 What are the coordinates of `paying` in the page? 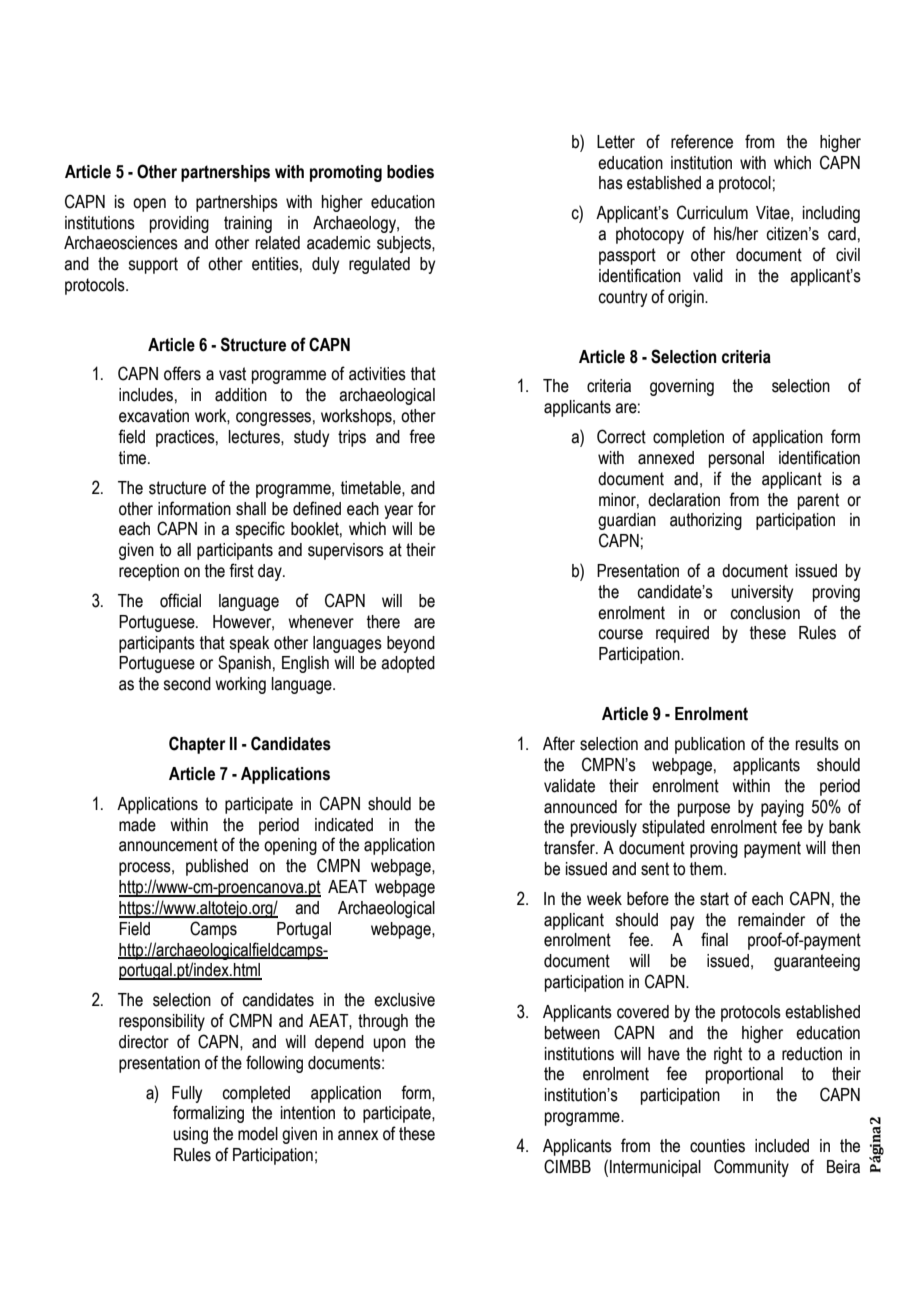 It's located at (782, 808).
